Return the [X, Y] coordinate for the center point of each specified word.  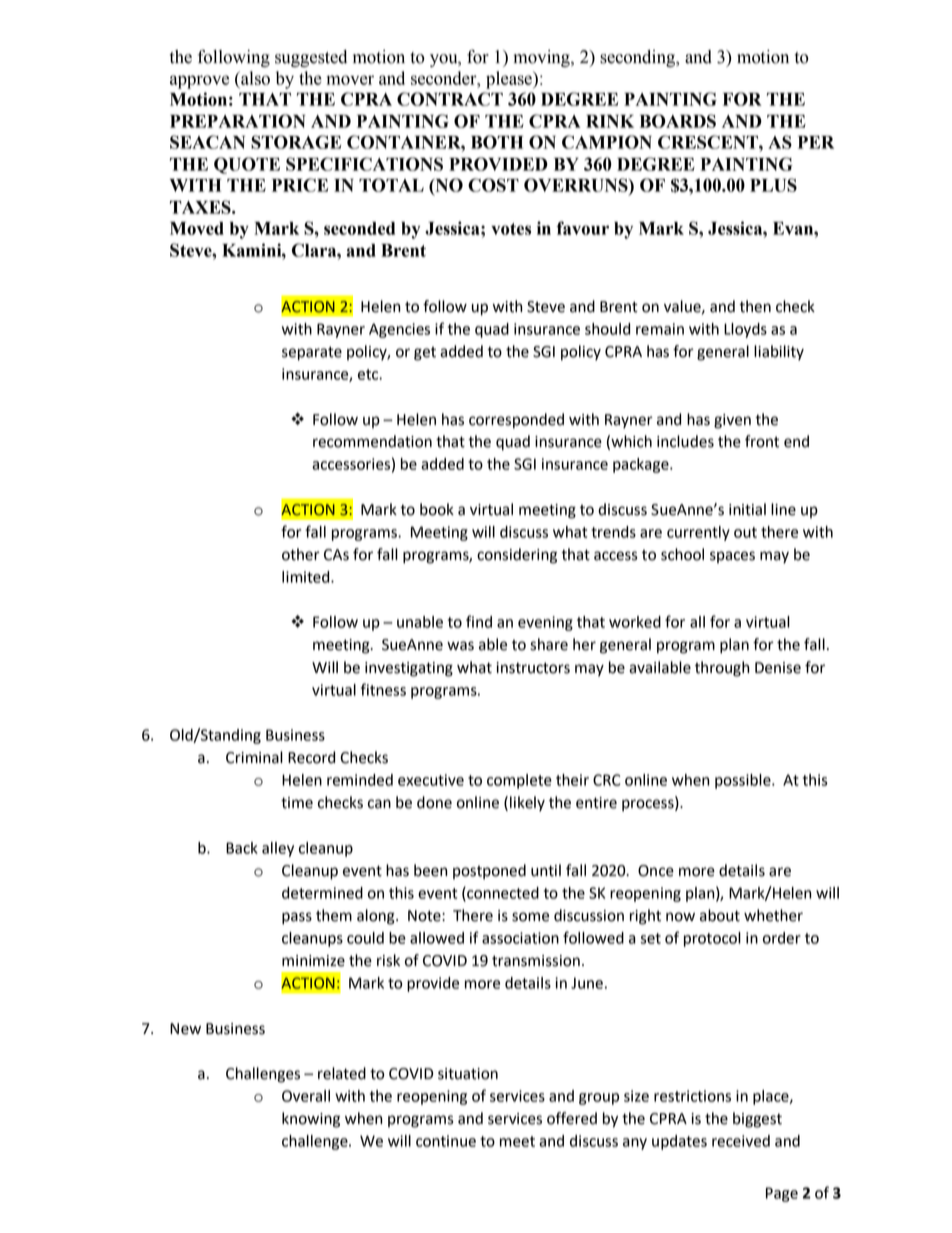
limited [307, 577]
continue [446, 1141]
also [254, 78]
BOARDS [678, 121]
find [479, 621]
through [722, 669]
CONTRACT [450, 99]
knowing [311, 1120]
